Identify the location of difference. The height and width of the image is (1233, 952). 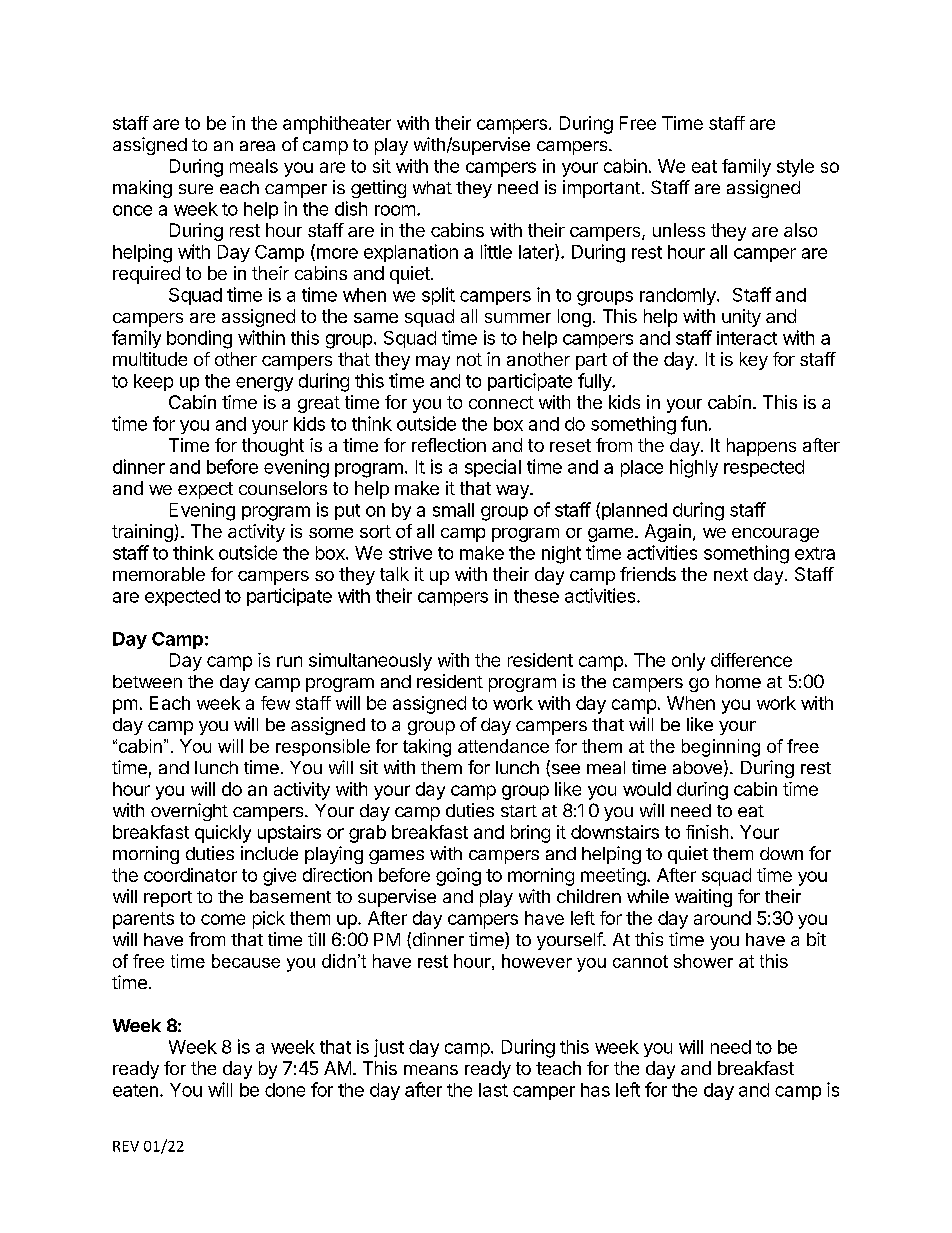
(751, 660).
